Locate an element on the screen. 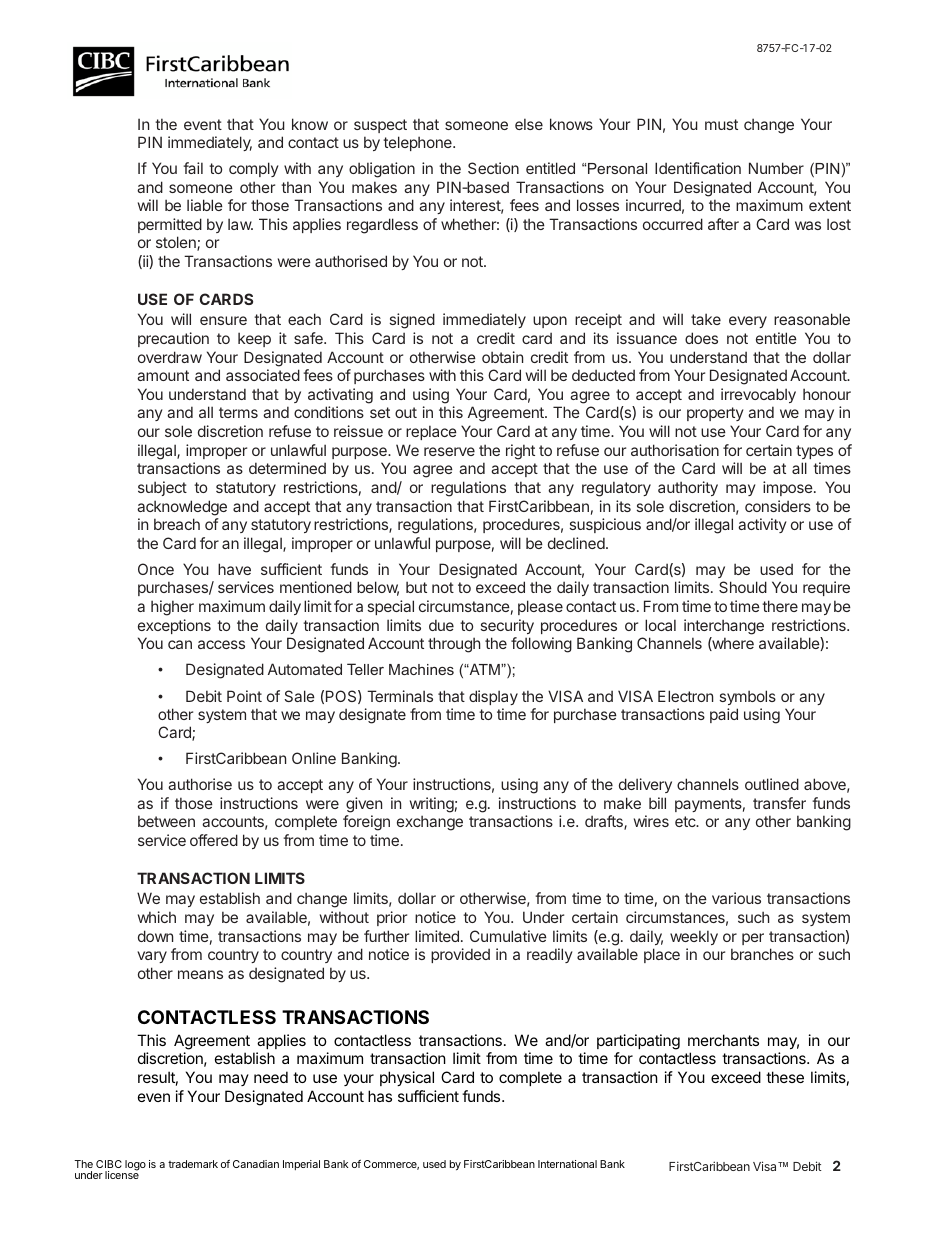  access is located at coordinates (221, 644).
